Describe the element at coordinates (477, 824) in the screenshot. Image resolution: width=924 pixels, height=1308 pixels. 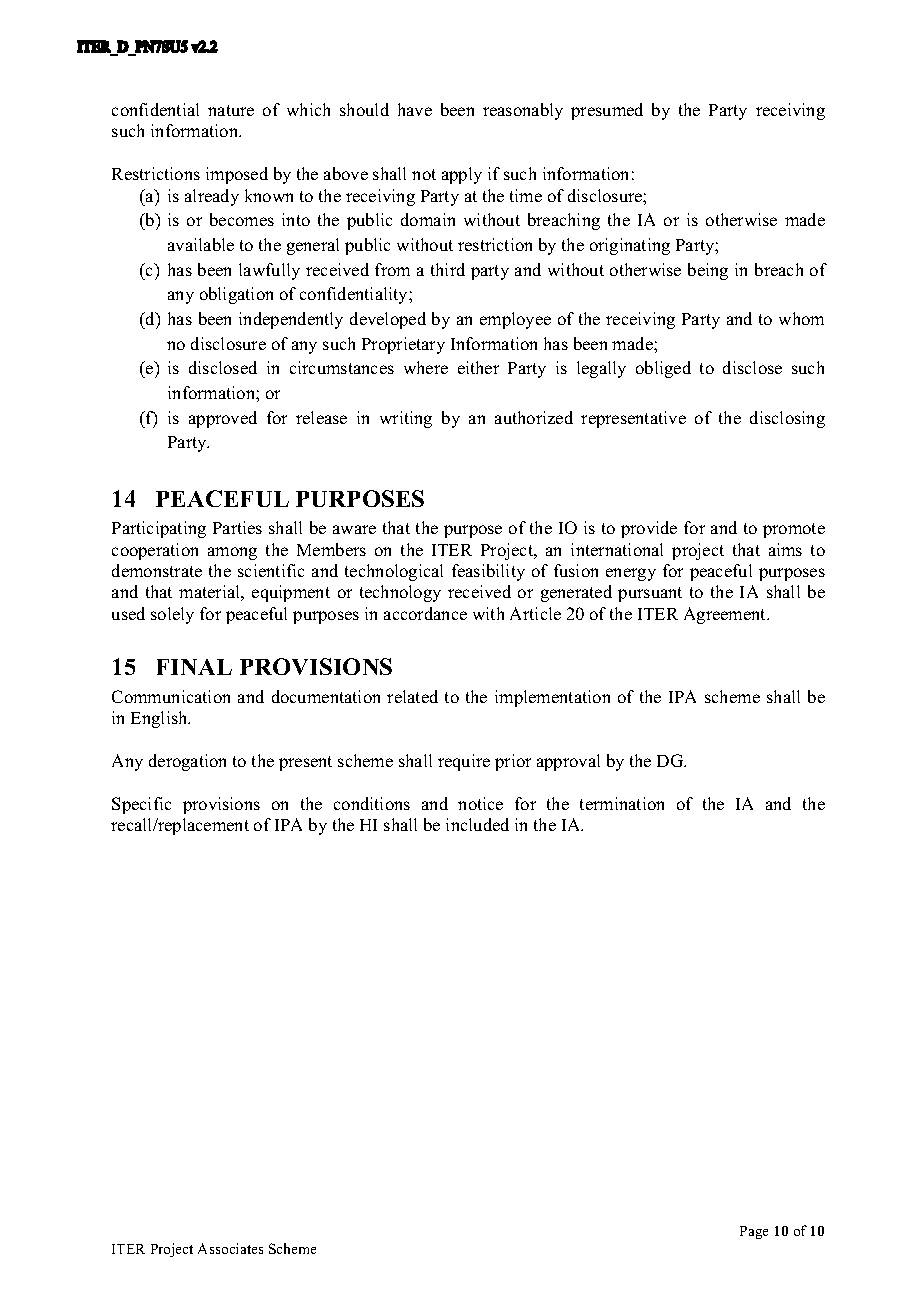
I see `included` at that location.
